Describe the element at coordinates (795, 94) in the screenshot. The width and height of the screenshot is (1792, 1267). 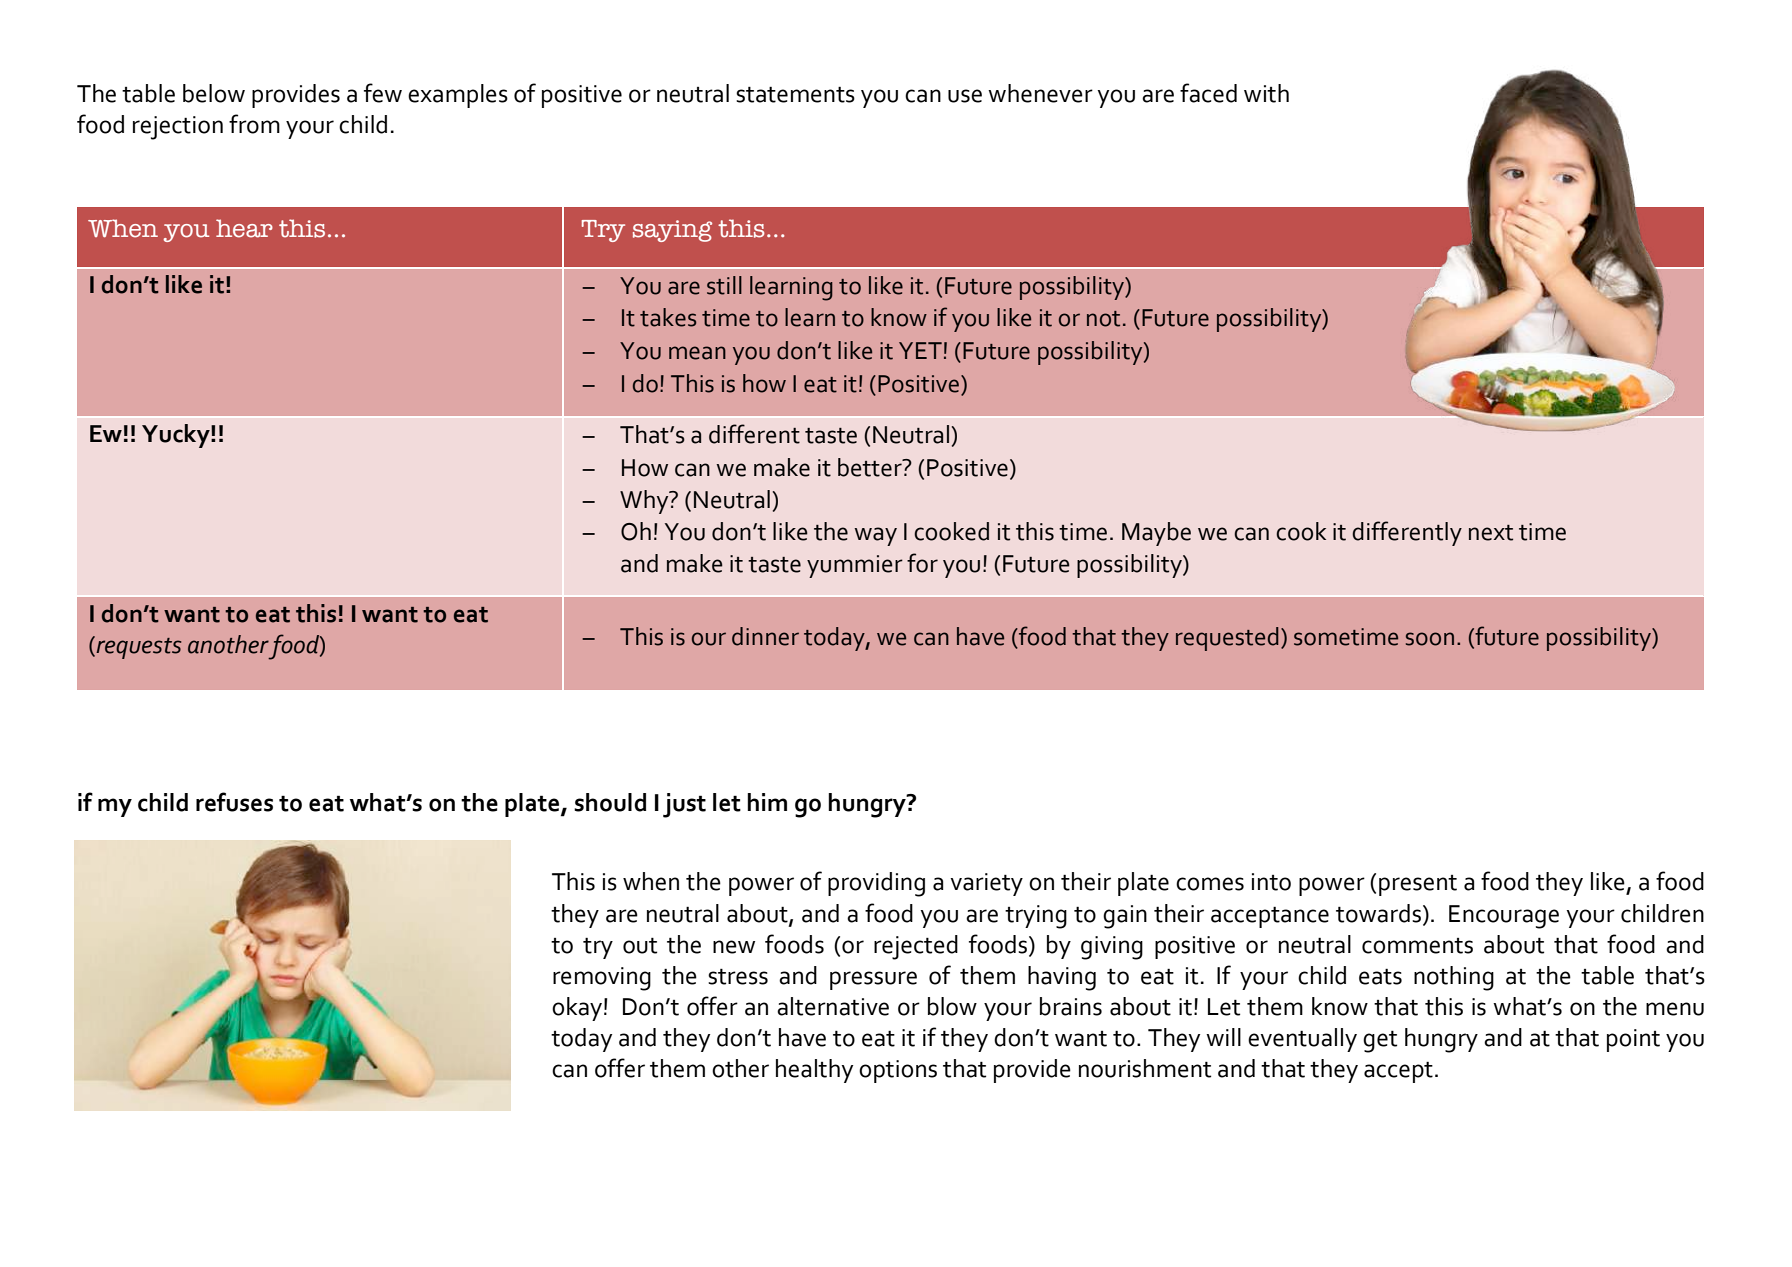
I see `statements` at that location.
